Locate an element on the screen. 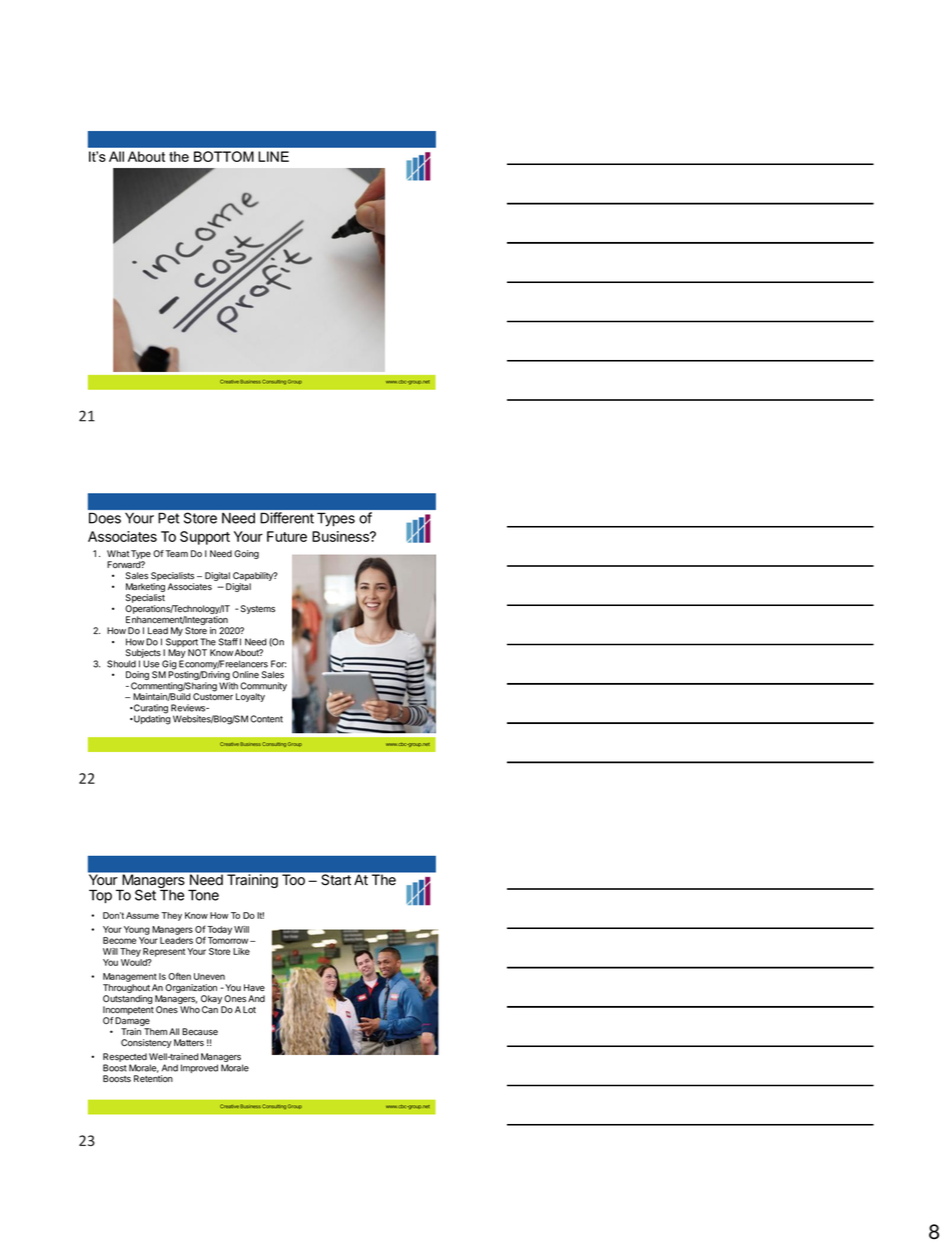 This screenshot has width=952, height=1250. BOTTOM is located at coordinates (224, 156).
